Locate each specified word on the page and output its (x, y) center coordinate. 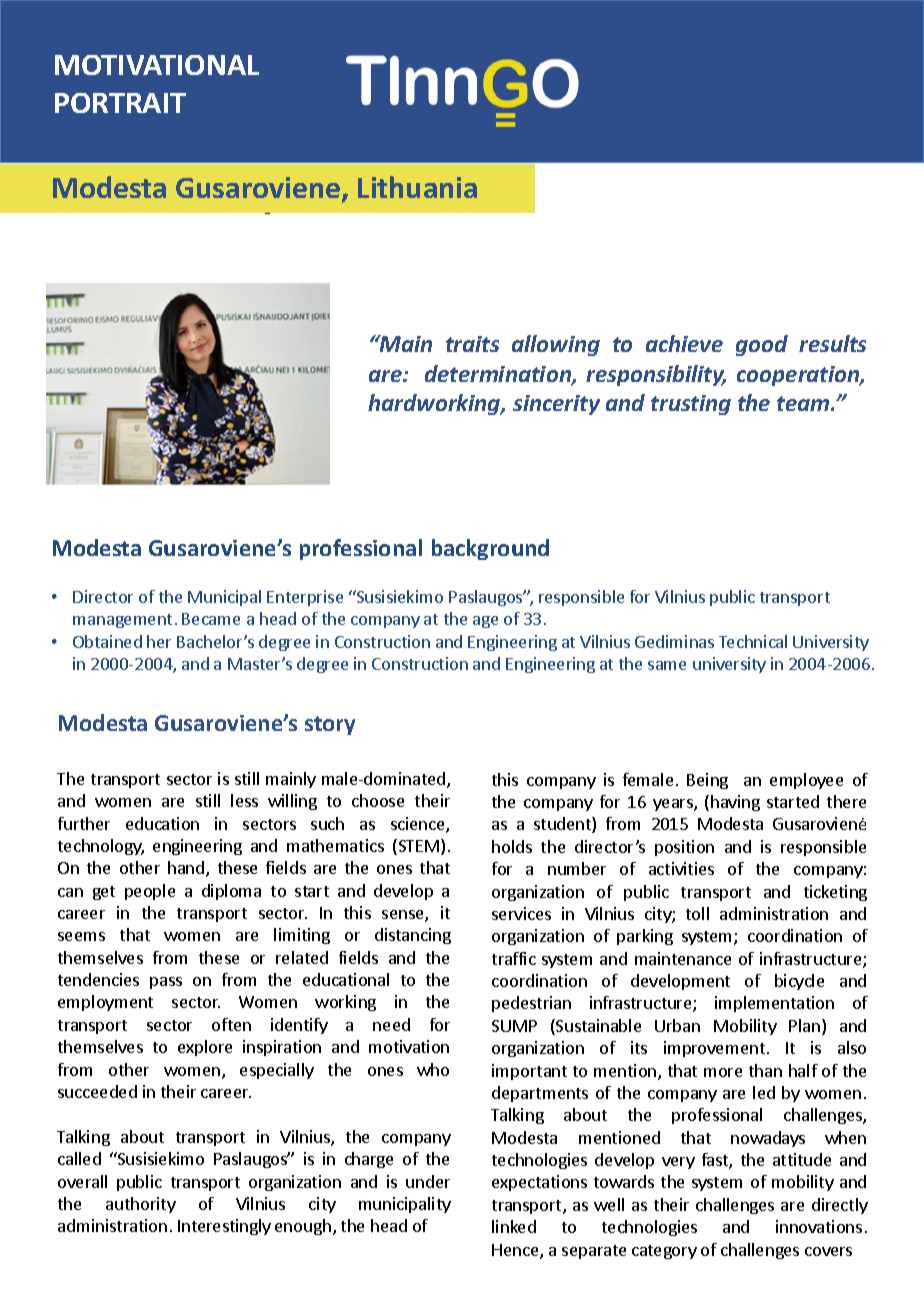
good (762, 345)
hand (186, 867)
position (684, 848)
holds (512, 846)
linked (514, 1226)
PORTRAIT (120, 103)
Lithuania (417, 187)
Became (211, 619)
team (804, 403)
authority (141, 1205)
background (490, 549)
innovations (819, 1226)
